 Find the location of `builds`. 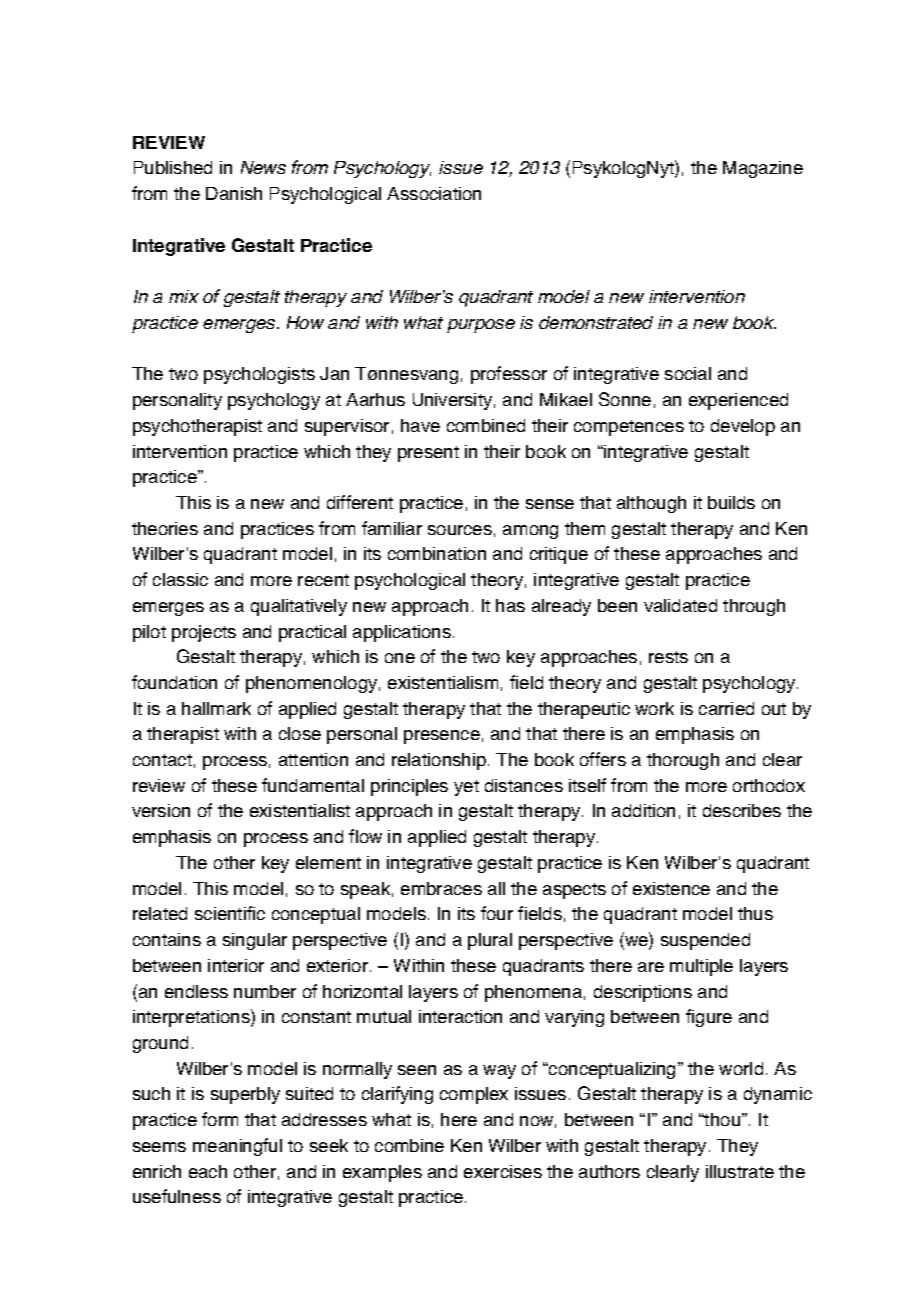

builds is located at coordinates (731, 502).
